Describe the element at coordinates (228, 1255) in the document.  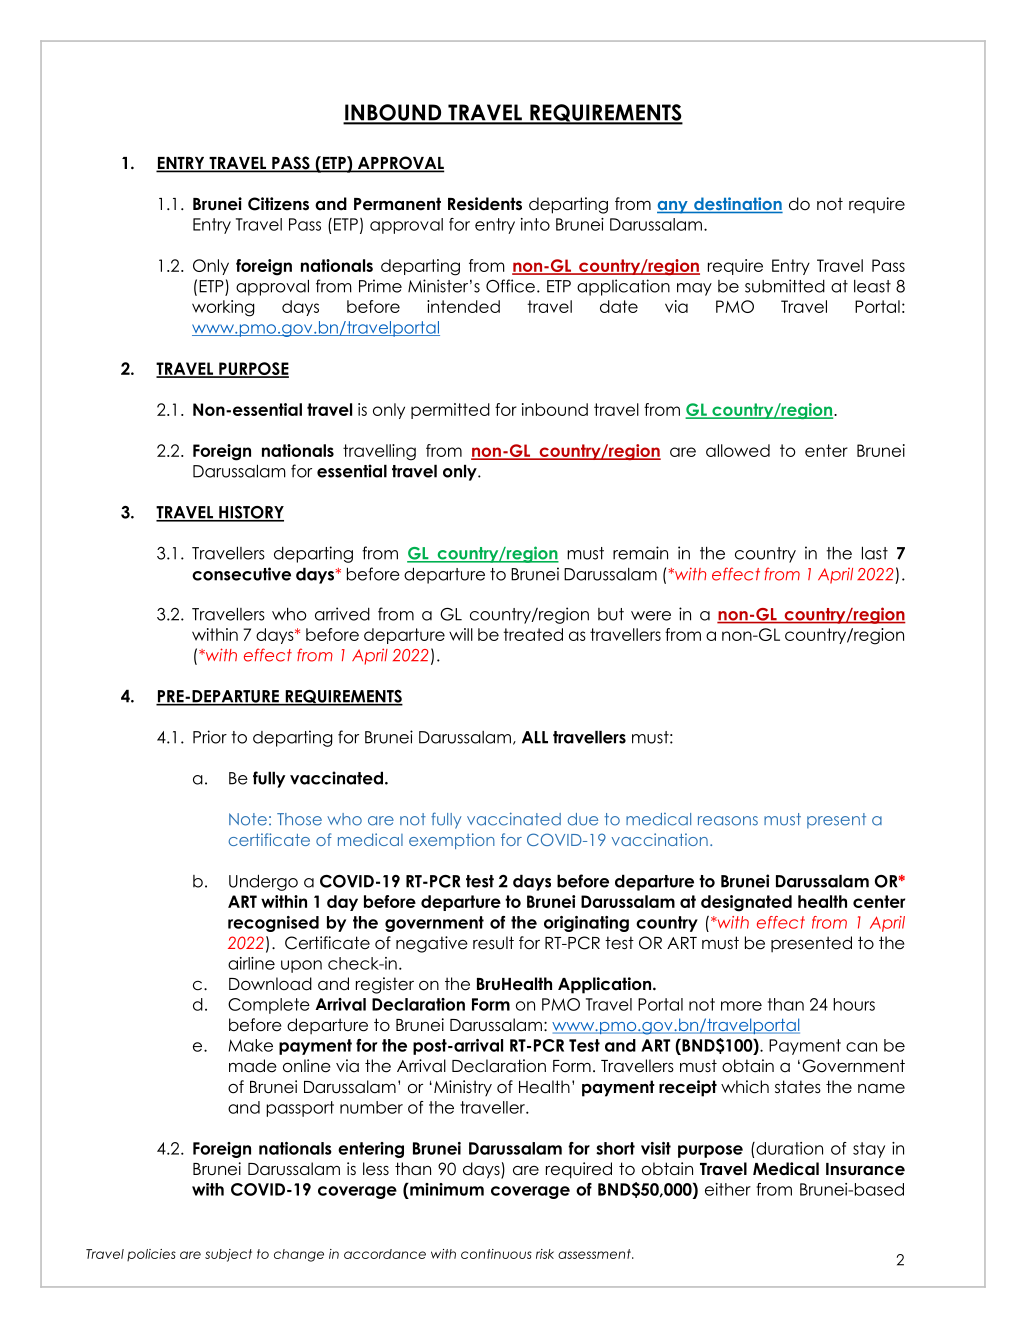
I see `subject` at that location.
